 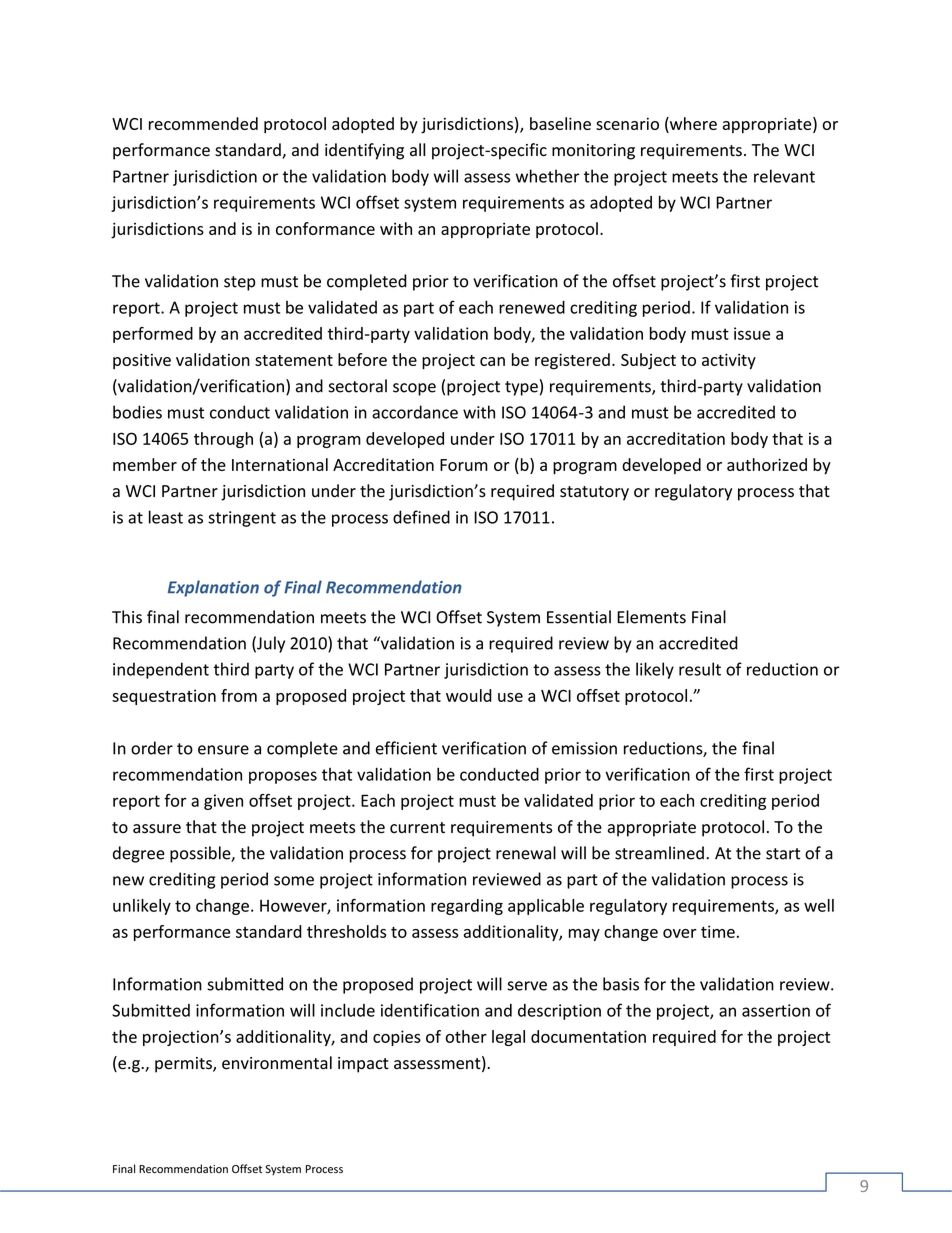 What do you see at coordinates (213, 588) in the page?
I see `Explanation` at bounding box center [213, 588].
